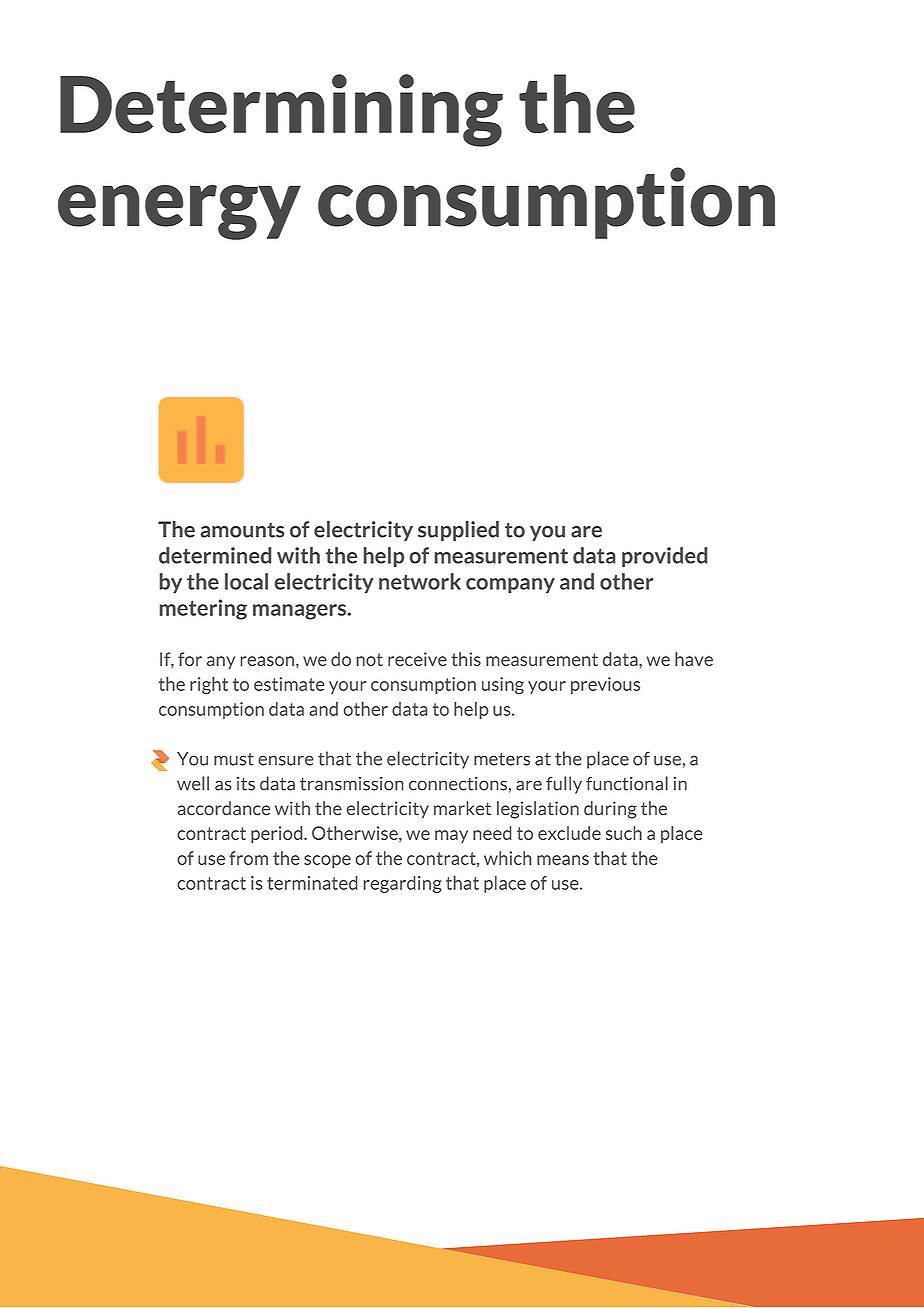 The image size is (924, 1308). I want to click on such, so click(624, 833).
